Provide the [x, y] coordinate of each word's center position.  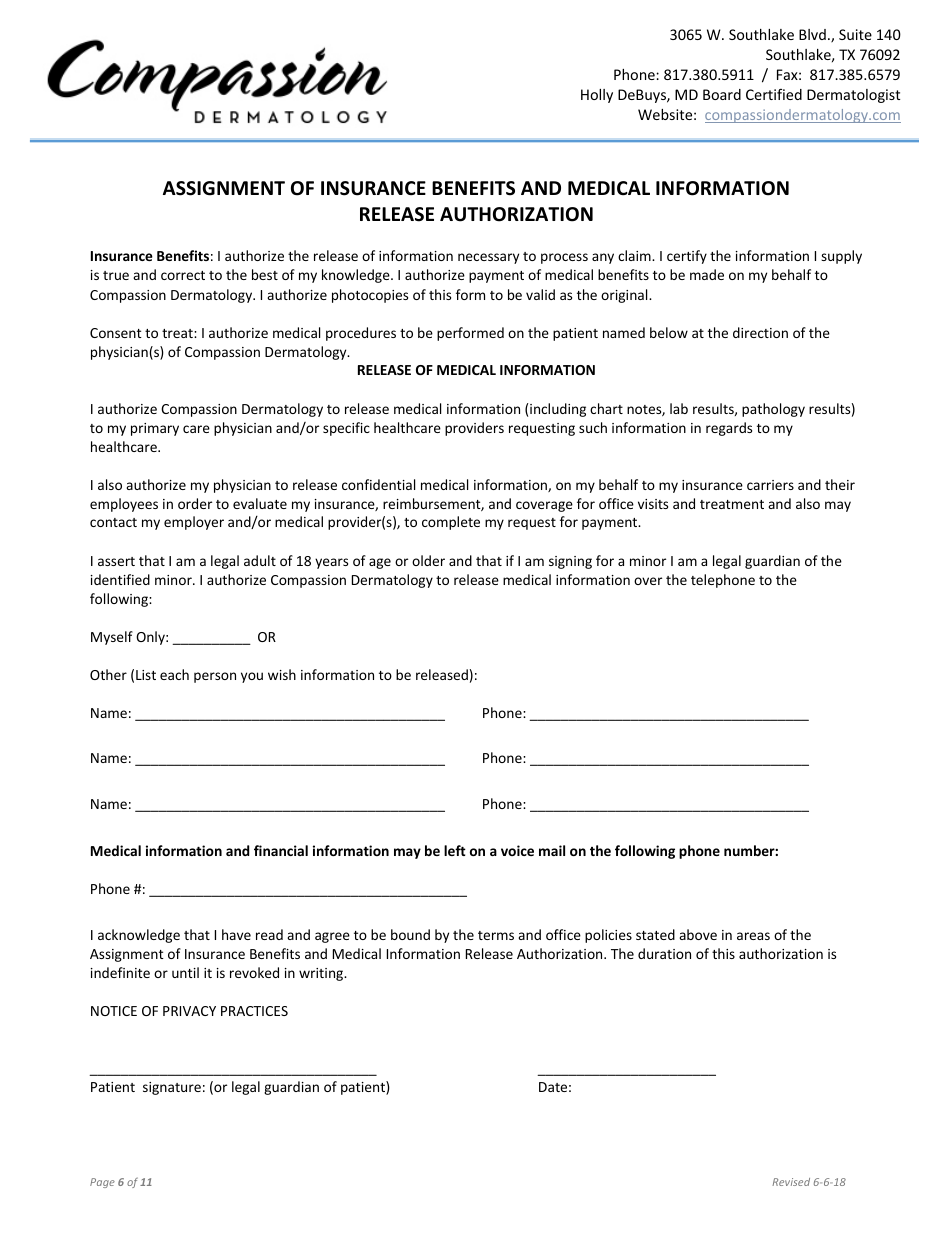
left [455, 850]
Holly [597, 96]
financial [281, 850]
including [558, 410]
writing [322, 974]
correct [183, 275]
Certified [774, 94]
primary [155, 429]
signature [172, 1088]
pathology [773, 410]
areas [753, 936]
